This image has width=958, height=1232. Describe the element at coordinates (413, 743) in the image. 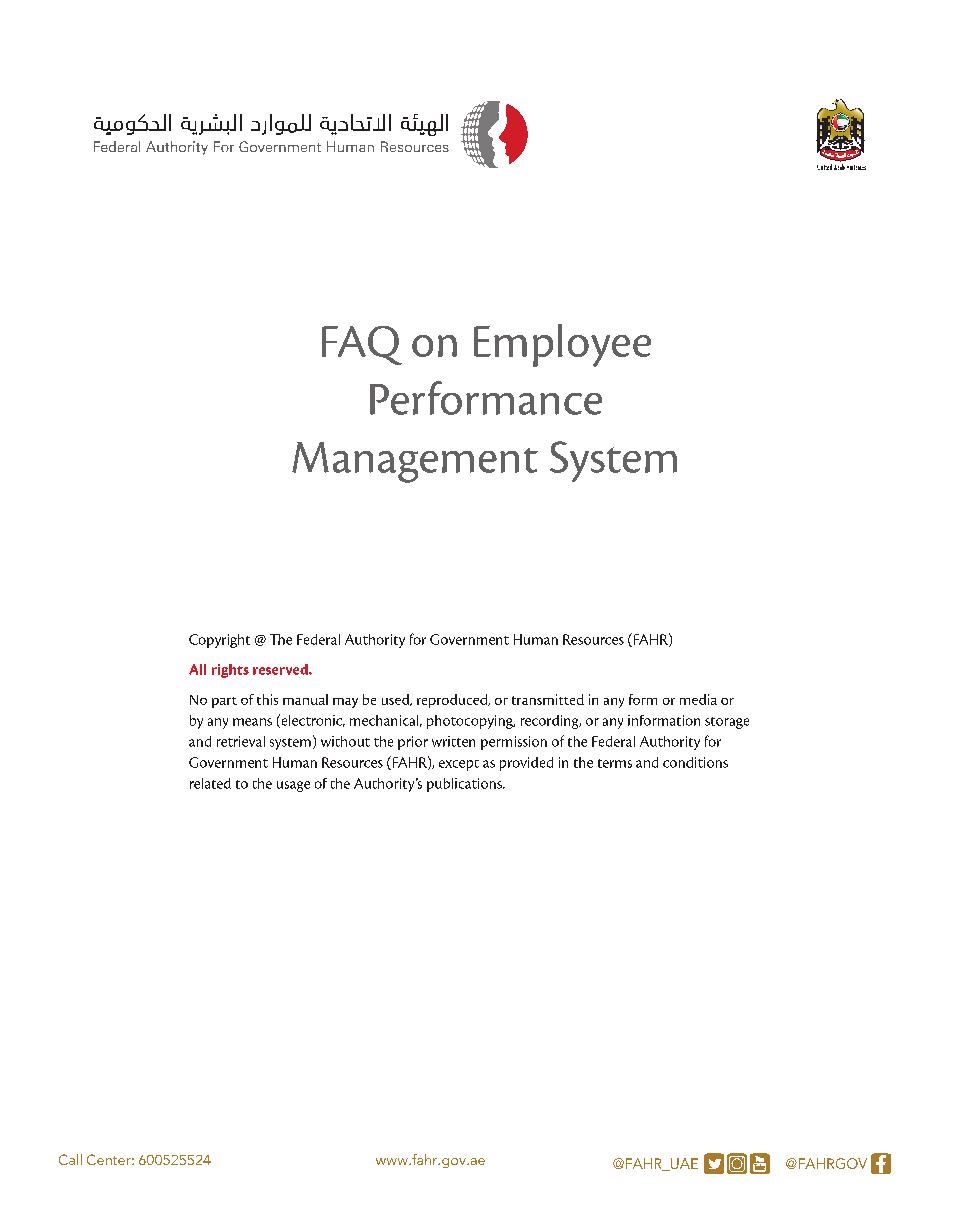

I see `prior` at that location.
